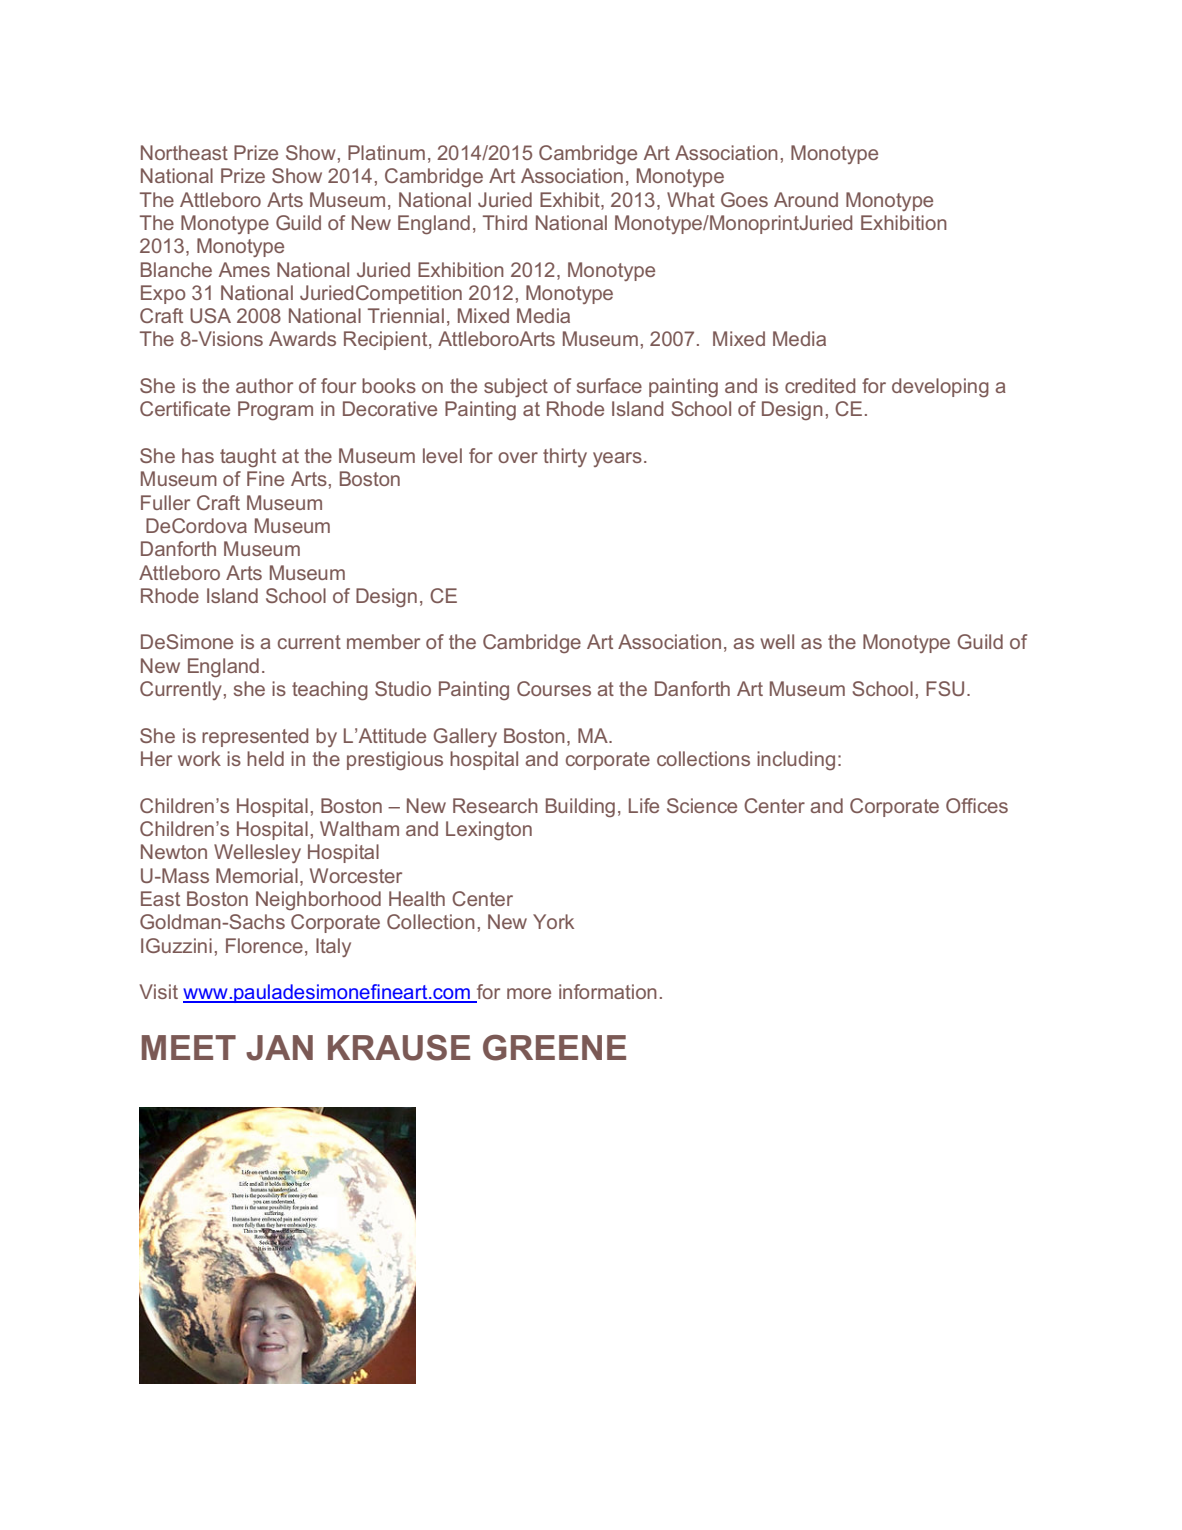 The width and height of the image is (1182, 1530). I want to click on held, so click(265, 758).
